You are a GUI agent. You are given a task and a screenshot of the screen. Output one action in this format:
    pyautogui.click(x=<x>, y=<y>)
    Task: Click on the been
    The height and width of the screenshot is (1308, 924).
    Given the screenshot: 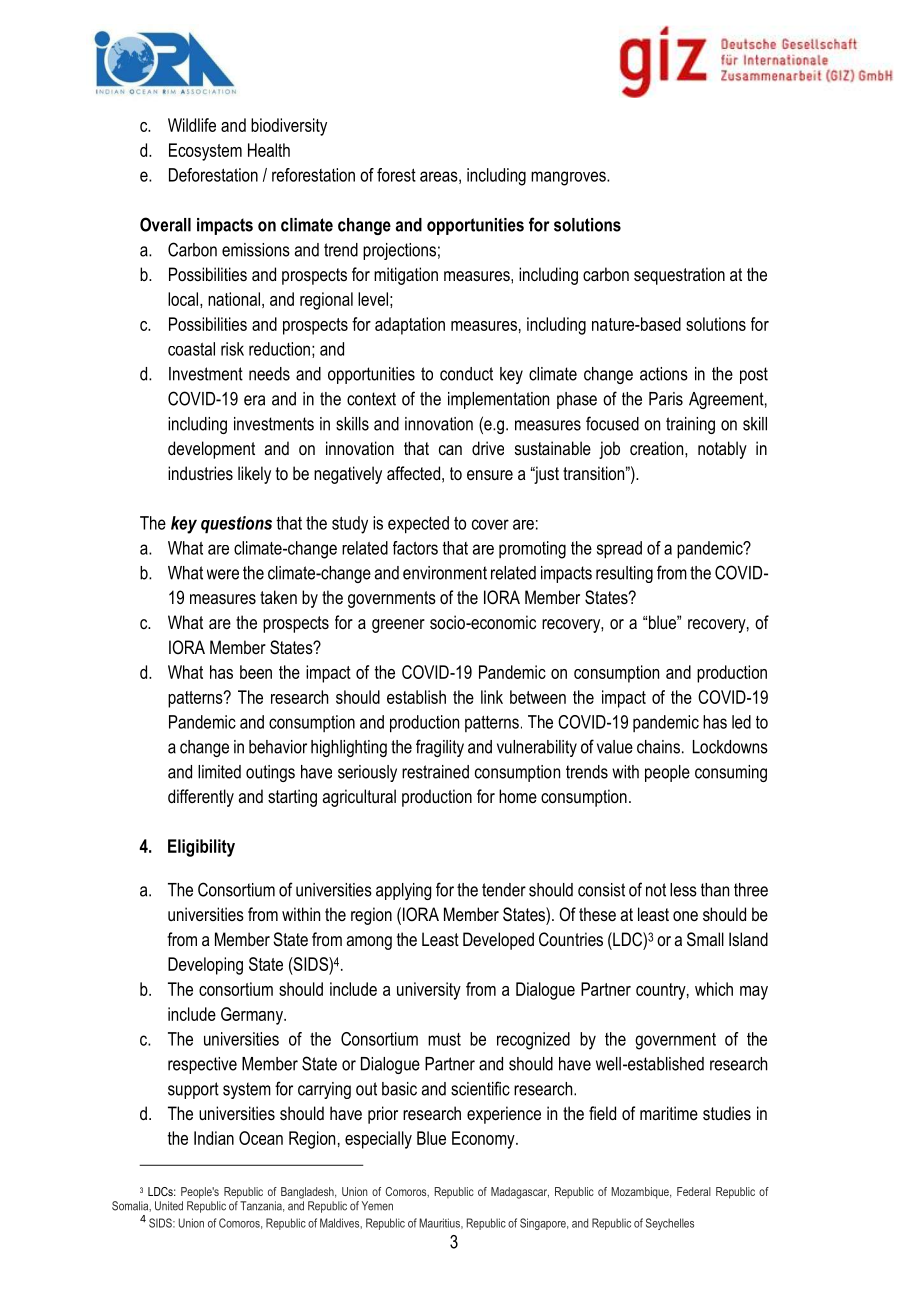 What is the action you would take?
    pyautogui.click(x=256, y=672)
